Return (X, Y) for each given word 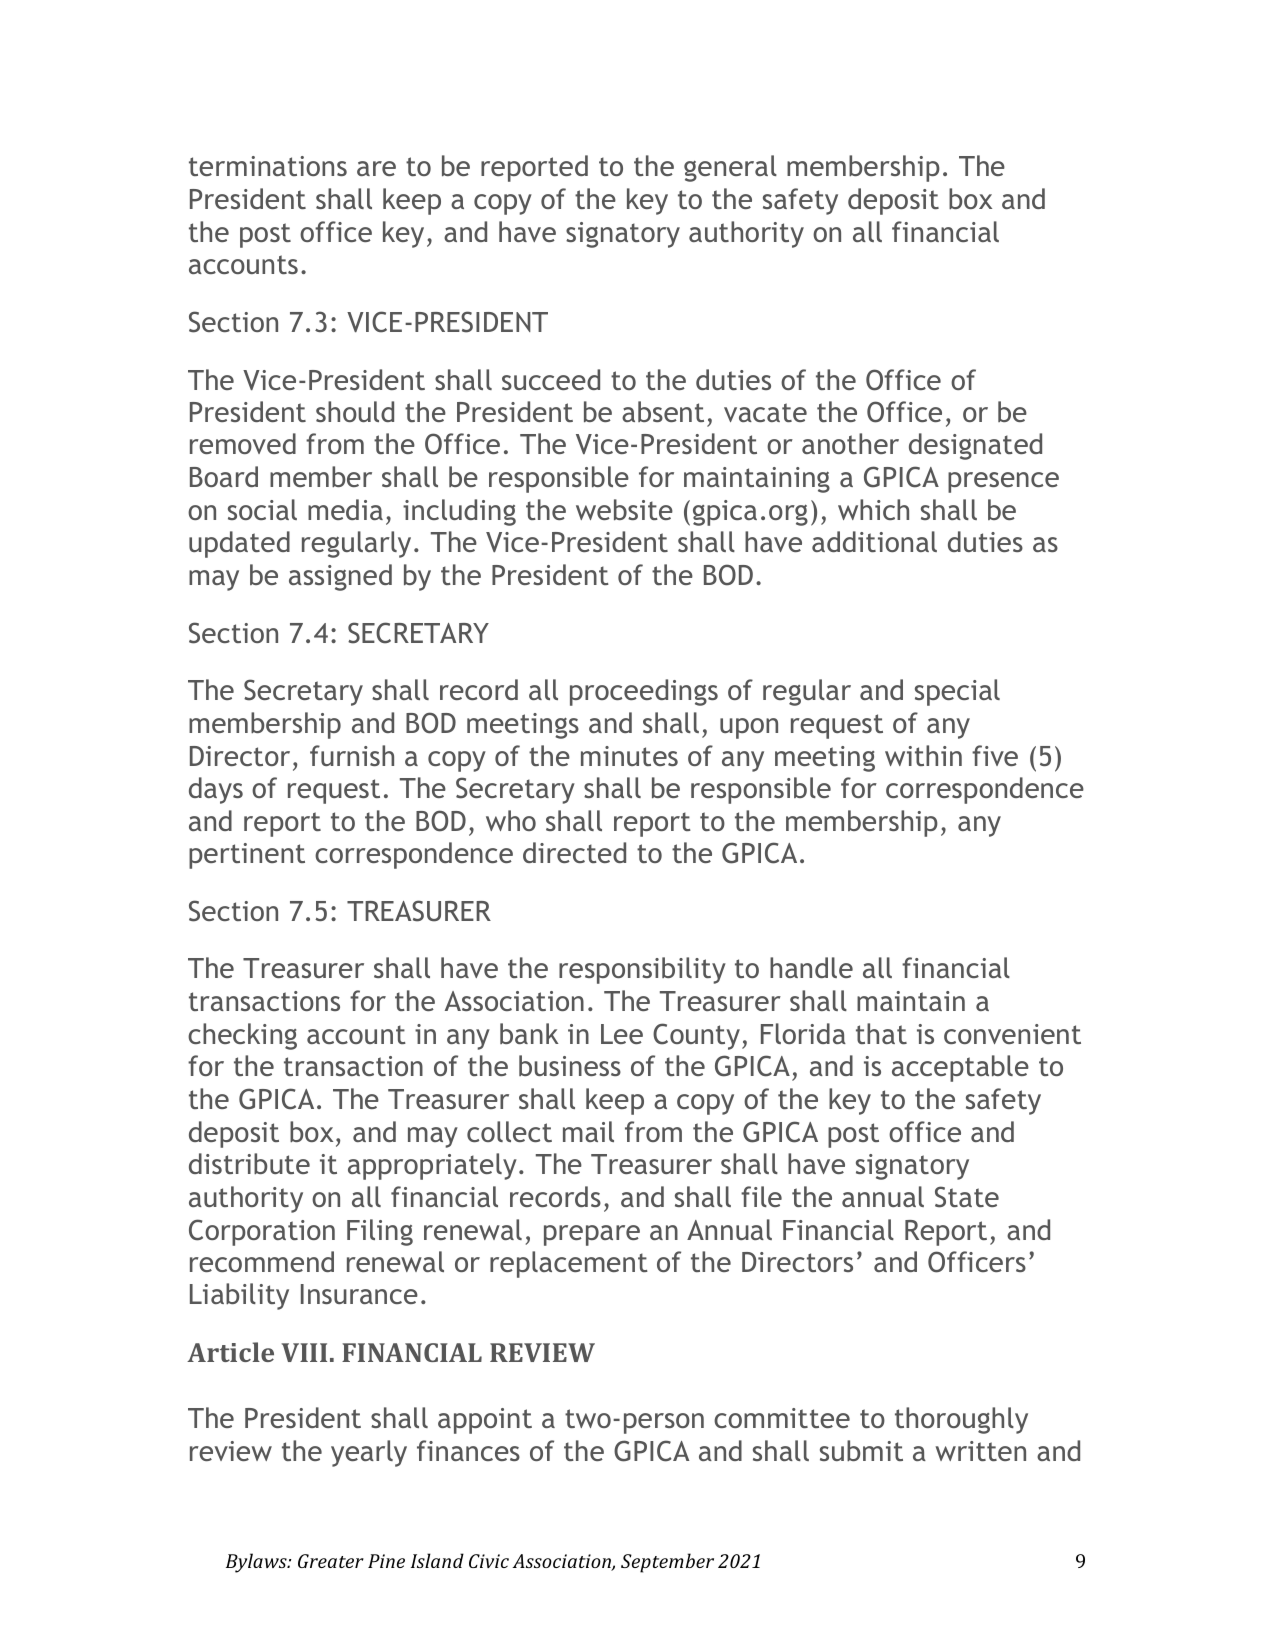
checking (242, 1036)
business (570, 1065)
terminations (268, 166)
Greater (331, 1561)
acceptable (960, 1068)
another (850, 443)
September (667, 1563)
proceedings (644, 692)
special (957, 692)
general (730, 168)
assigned (340, 577)
